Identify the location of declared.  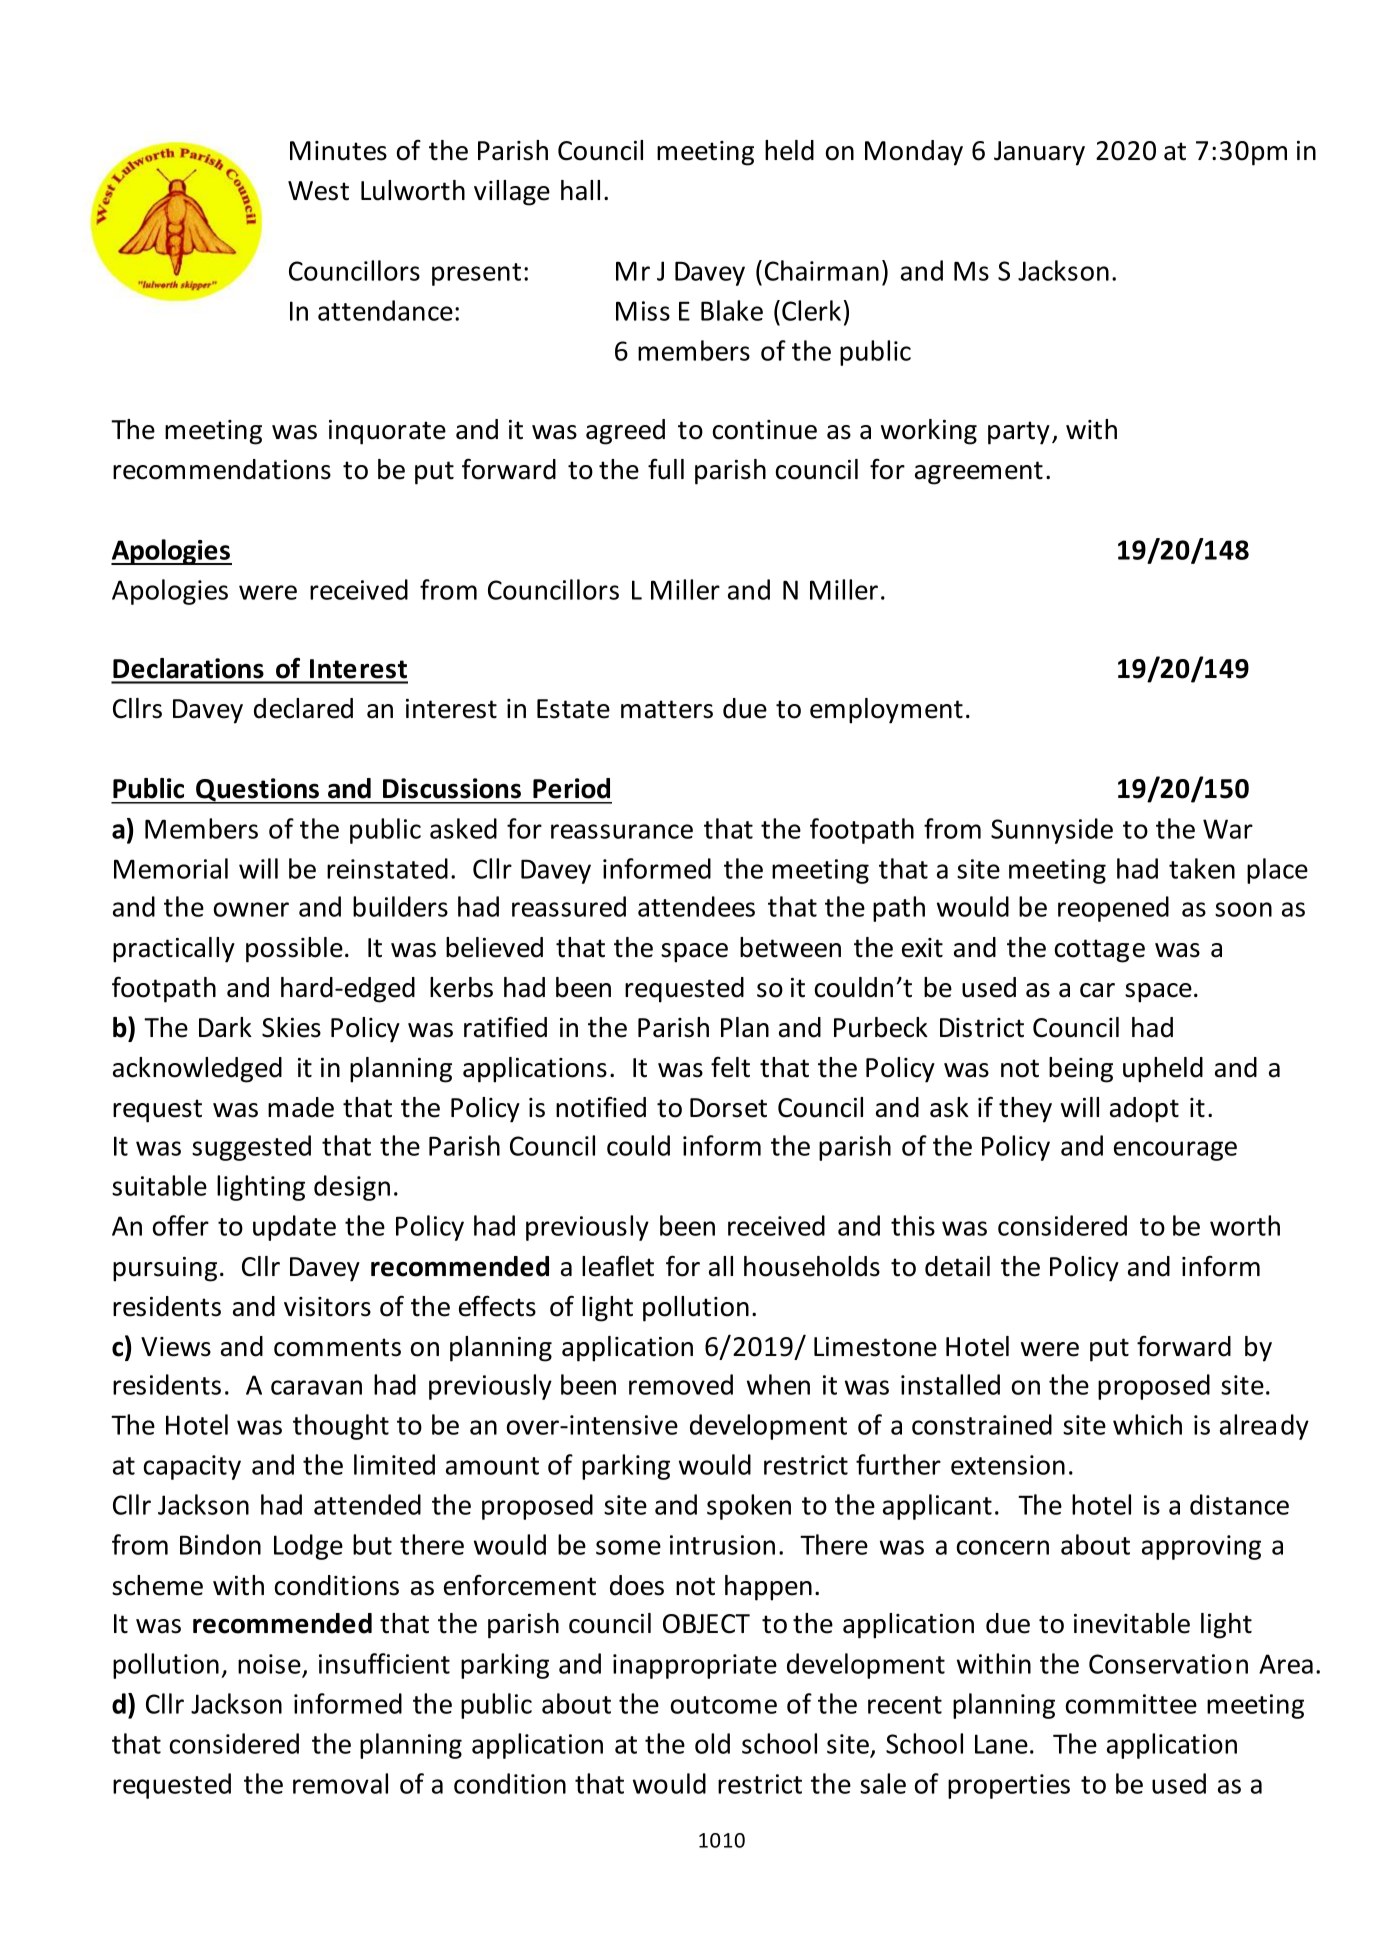
(303, 708).
